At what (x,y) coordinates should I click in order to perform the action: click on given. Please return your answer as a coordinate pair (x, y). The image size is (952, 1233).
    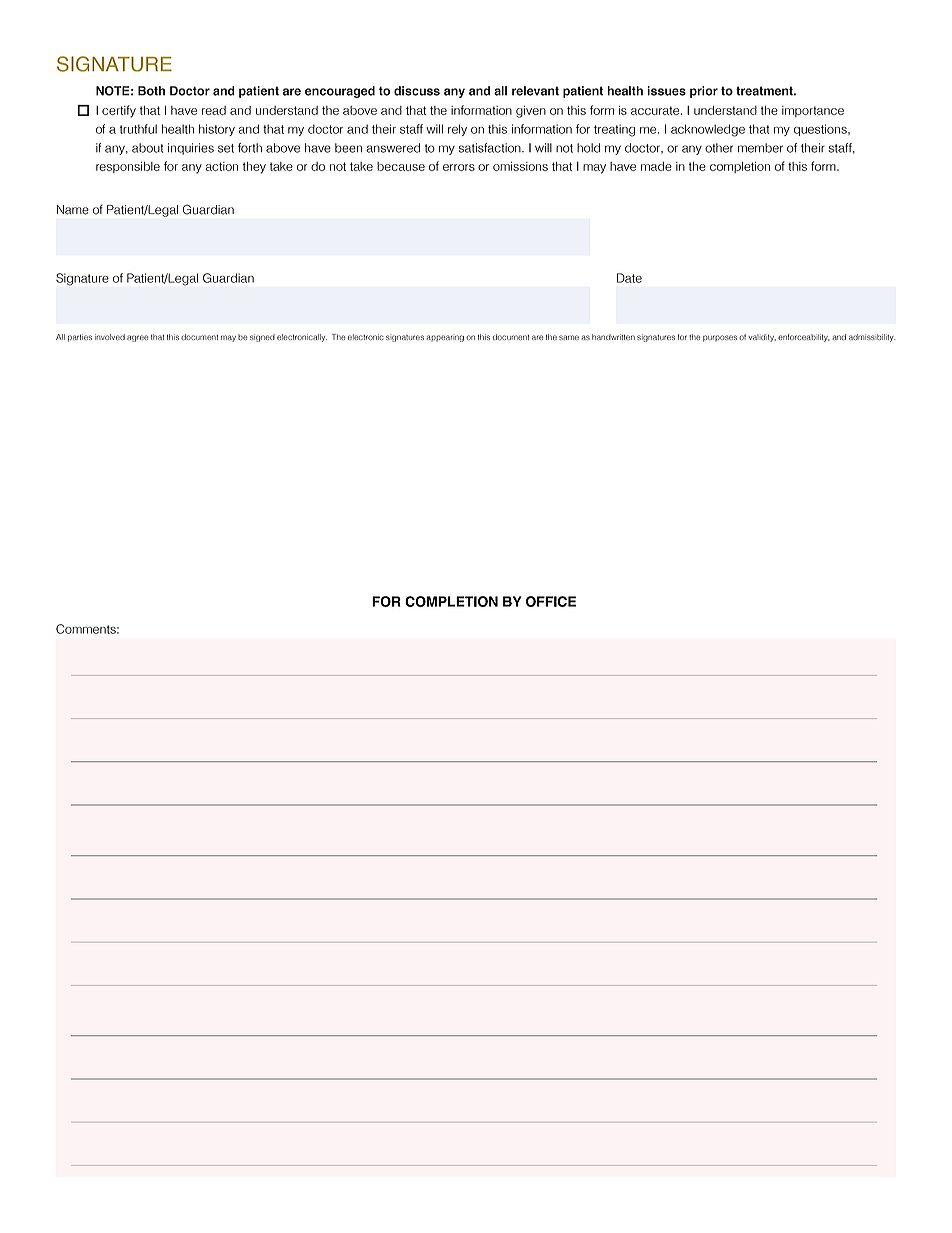
    Looking at the image, I should click on (531, 112).
